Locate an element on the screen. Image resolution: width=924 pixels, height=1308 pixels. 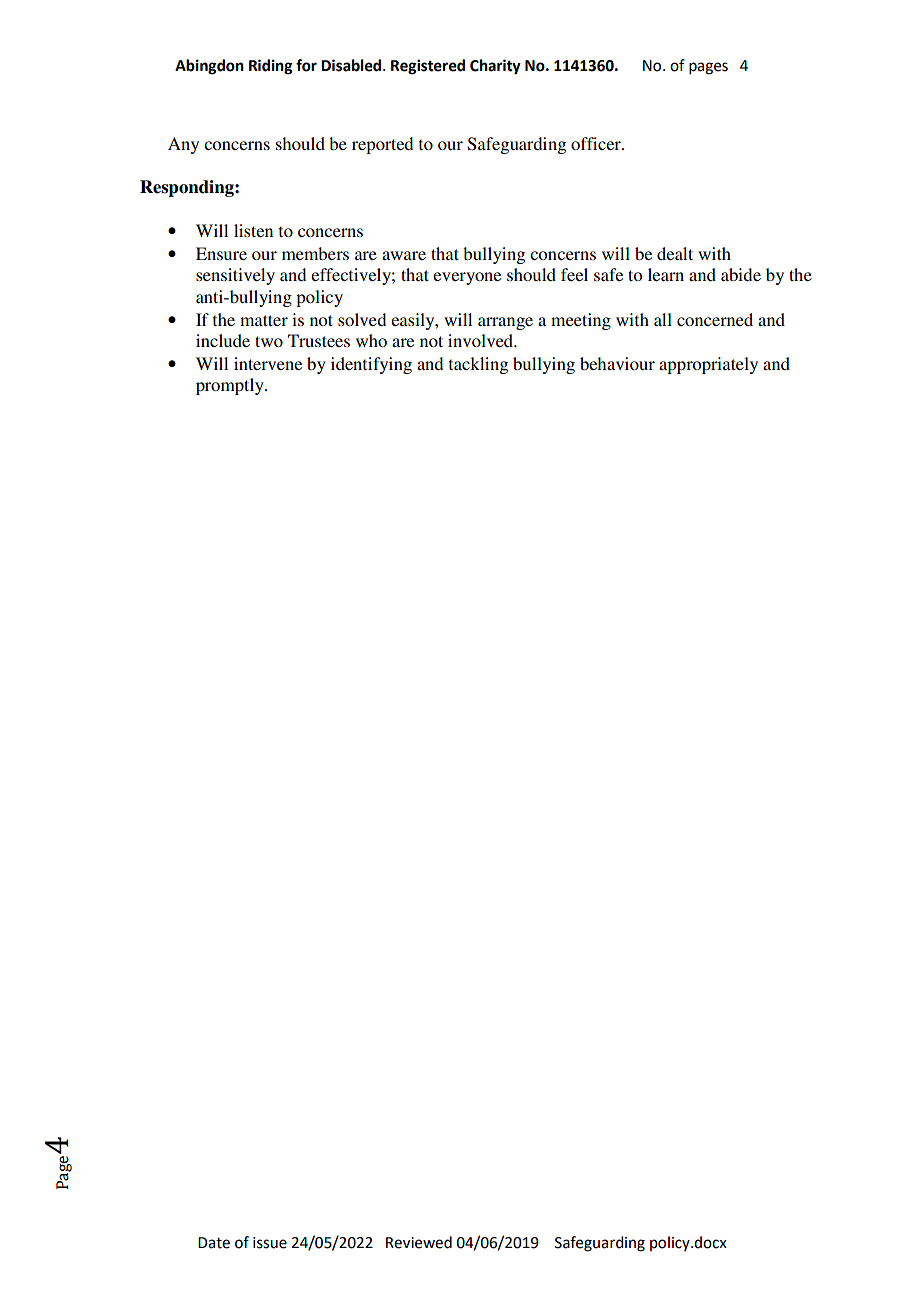
identifying is located at coordinates (371, 365).
